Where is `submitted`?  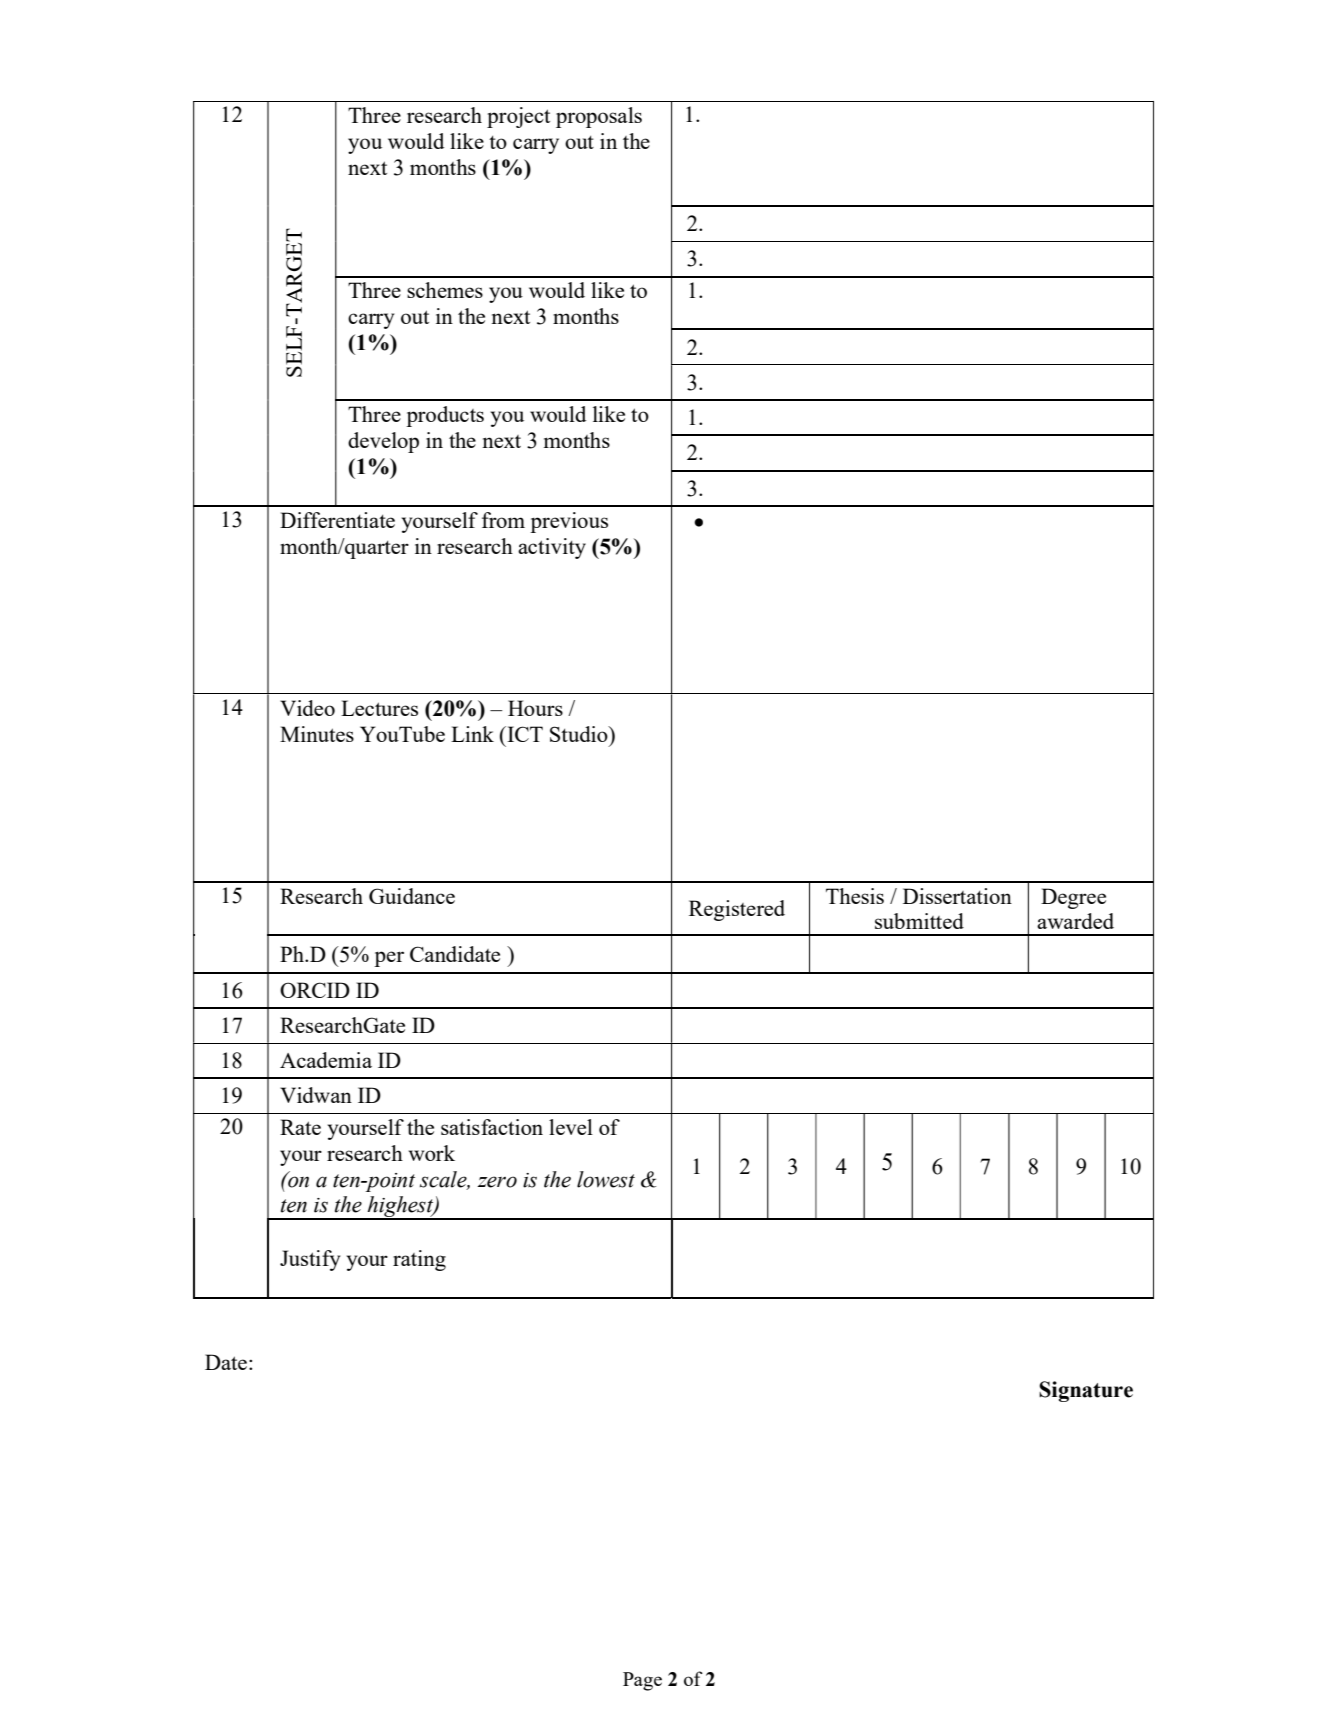 submitted is located at coordinates (919, 921).
